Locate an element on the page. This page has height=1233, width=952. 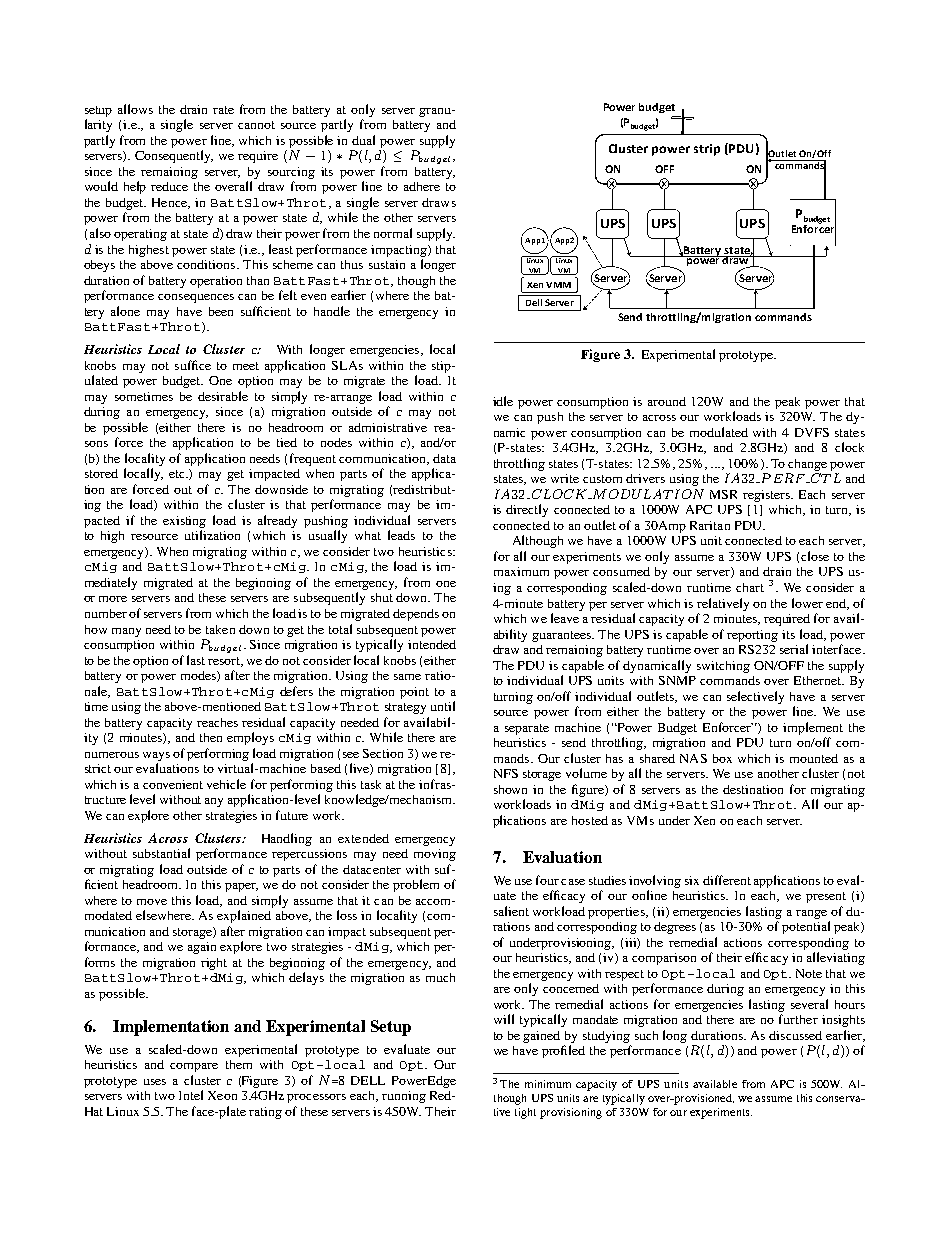
registers is located at coordinates (768, 496).
